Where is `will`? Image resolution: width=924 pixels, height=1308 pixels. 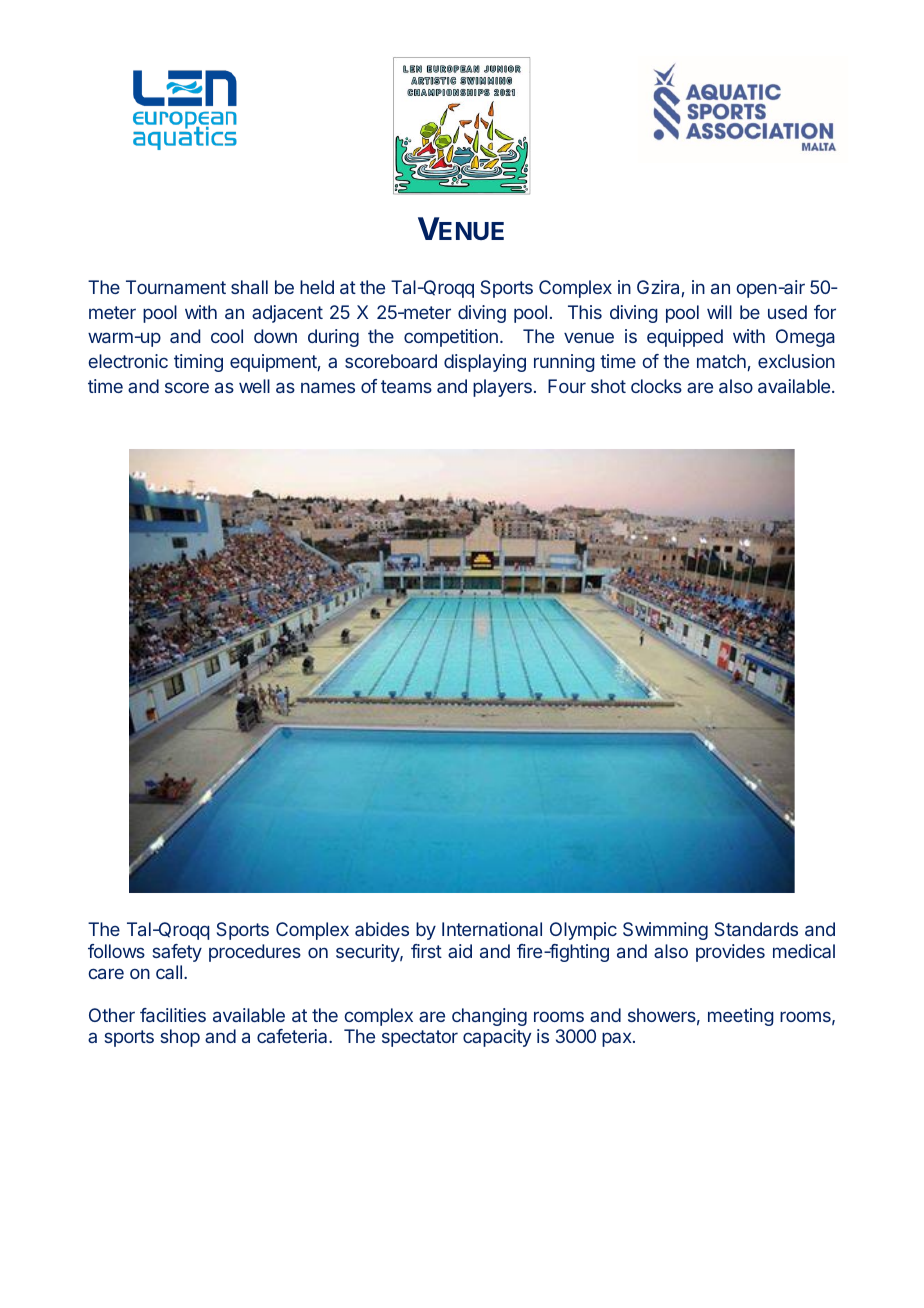 will is located at coordinates (719, 312).
